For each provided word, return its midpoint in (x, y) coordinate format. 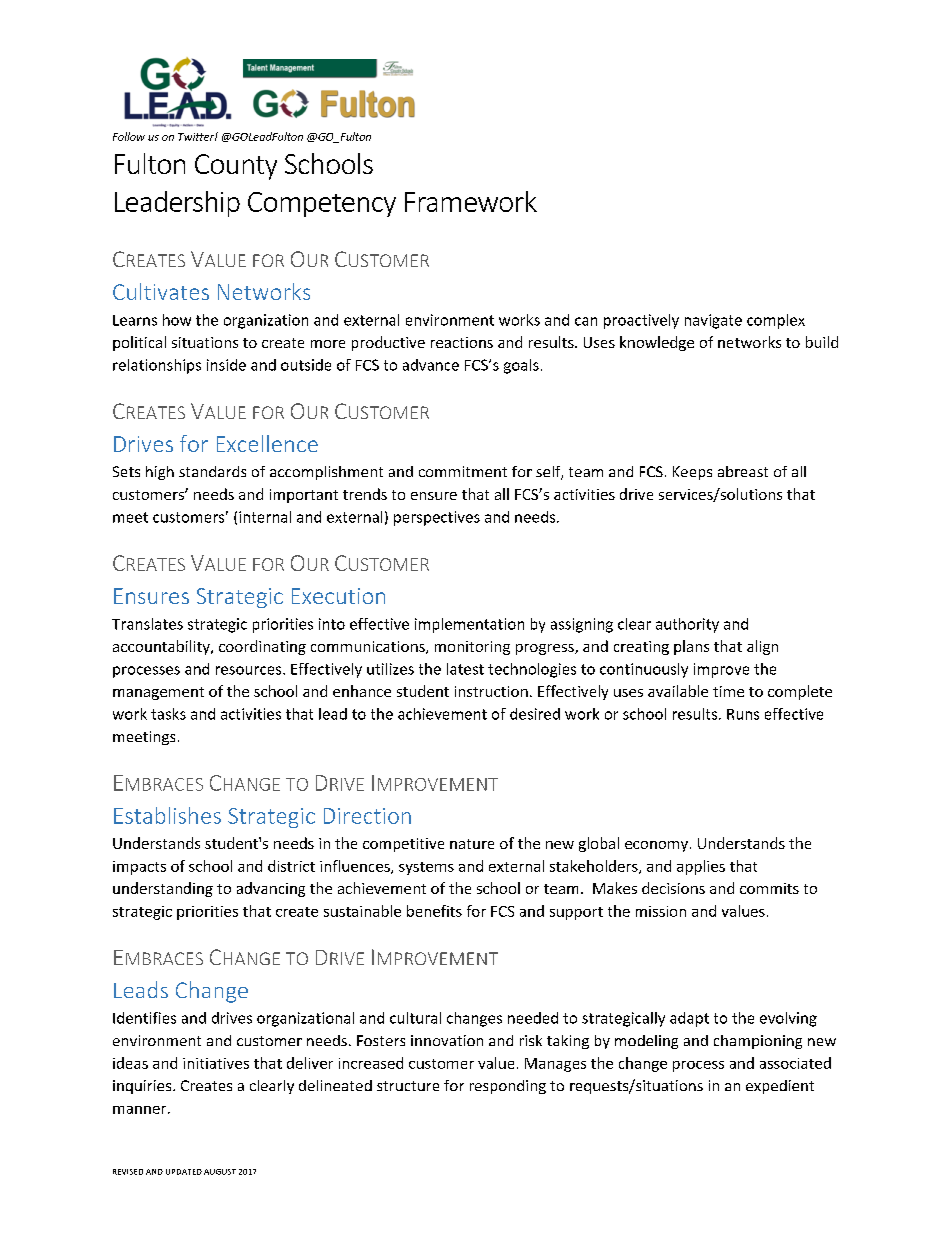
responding (508, 1087)
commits (769, 888)
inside (226, 365)
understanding (163, 889)
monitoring (472, 648)
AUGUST (220, 1172)
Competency (322, 204)
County (236, 167)
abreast (743, 471)
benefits (434, 911)
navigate (713, 321)
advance (431, 365)
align (762, 647)
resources (250, 670)
